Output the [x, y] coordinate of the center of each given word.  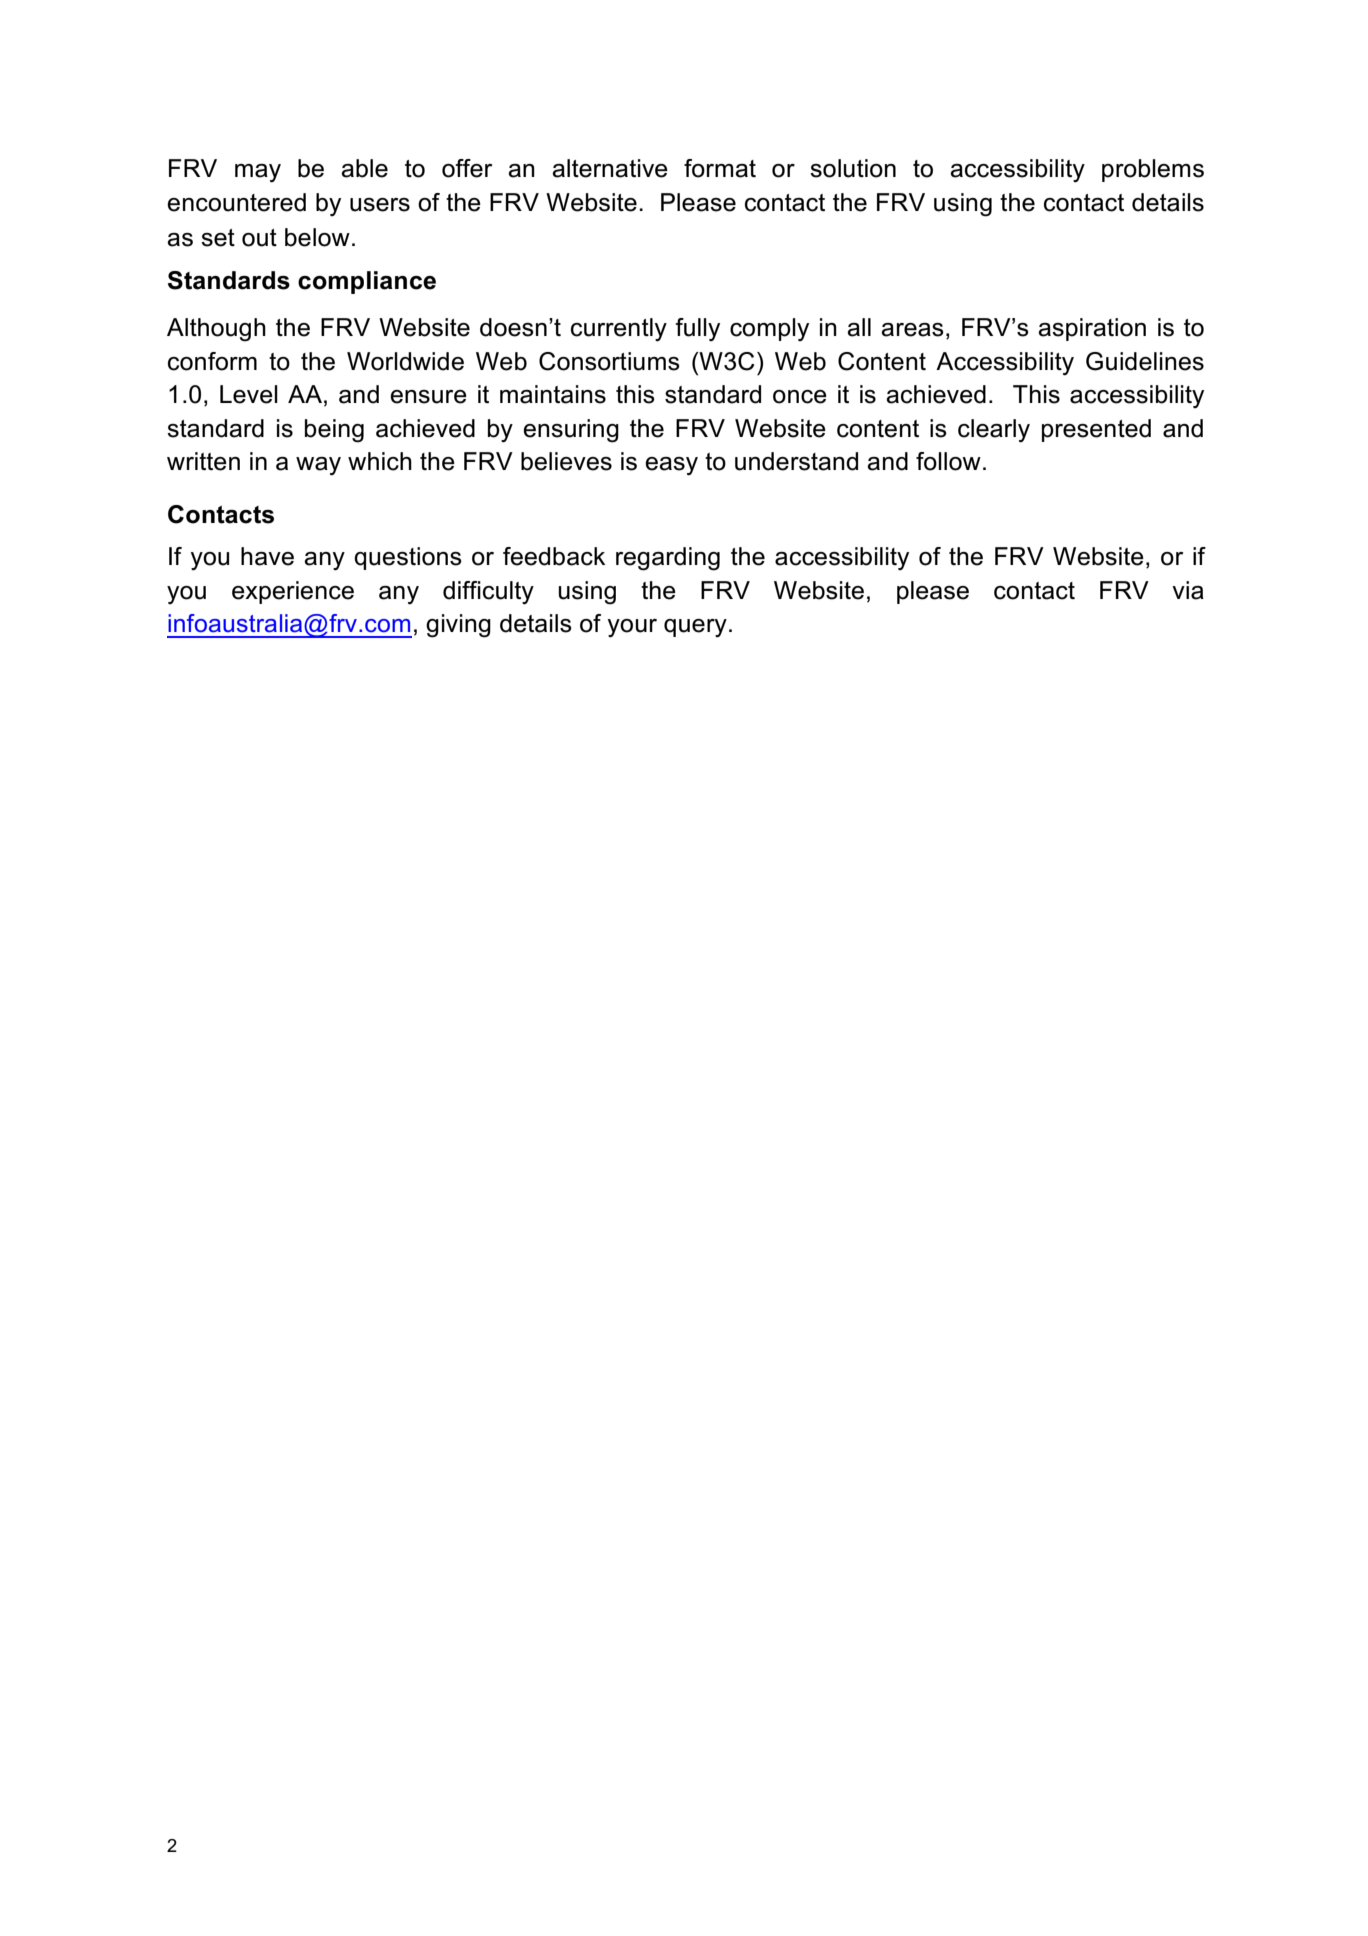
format [720, 168]
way [318, 466]
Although [216, 330]
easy [671, 466]
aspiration [1092, 329]
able [364, 168]
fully [698, 329]
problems [1153, 170]
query [695, 628]
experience [293, 592]
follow [948, 461]
